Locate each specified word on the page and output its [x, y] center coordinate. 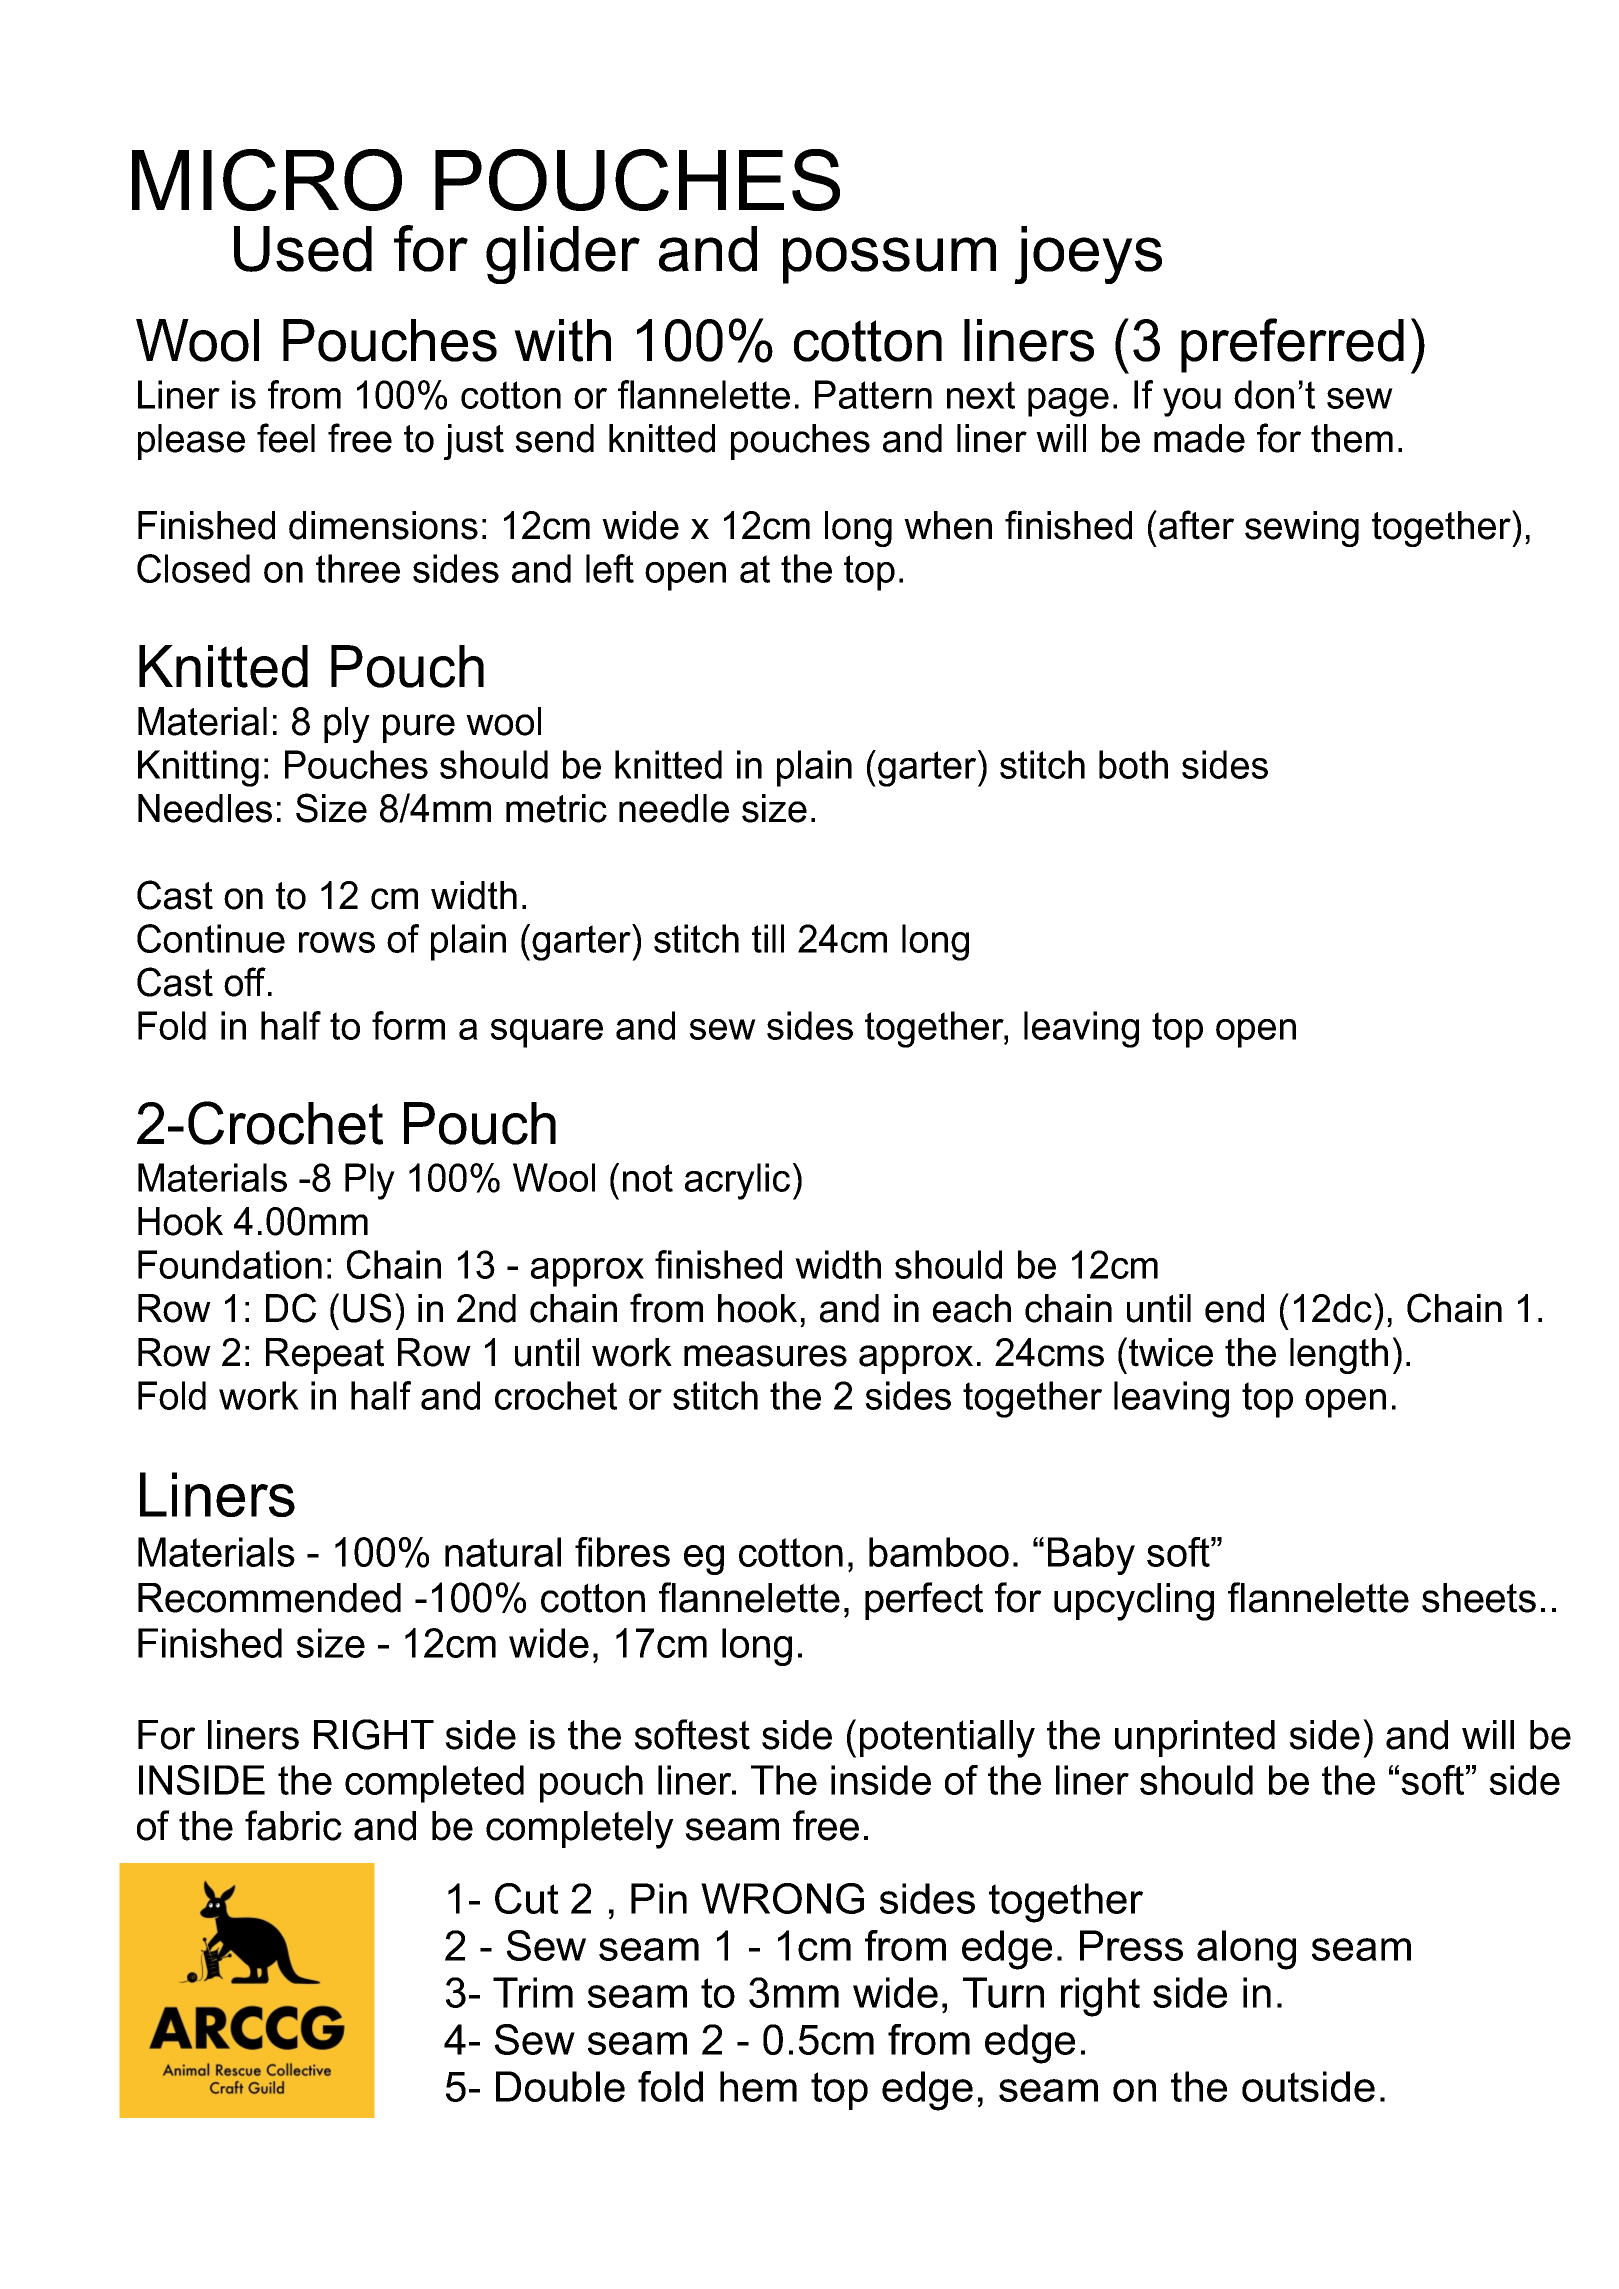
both [1133, 764]
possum [889, 260]
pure [419, 728]
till [768, 938]
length [1339, 1356]
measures [765, 1356]
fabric [293, 1825]
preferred [1292, 345]
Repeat [325, 1356]
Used [303, 249]
